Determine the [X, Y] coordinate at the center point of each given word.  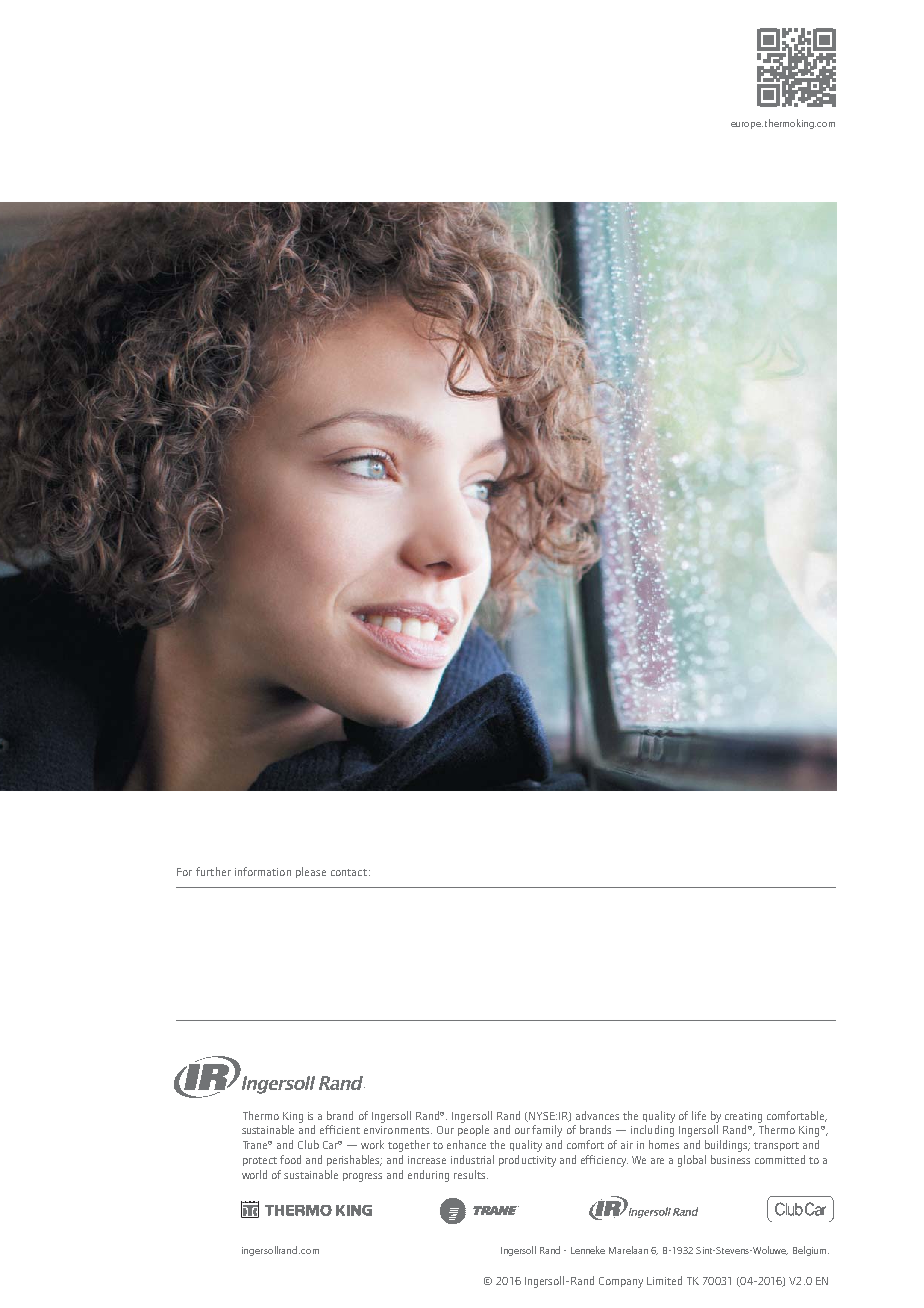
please [311, 872]
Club [308, 1144]
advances [597, 1115]
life [699, 1115]
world [254, 1174]
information [263, 871]
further [213, 871]
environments [398, 1130]
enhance [466, 1144]
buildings [727, 1146]
